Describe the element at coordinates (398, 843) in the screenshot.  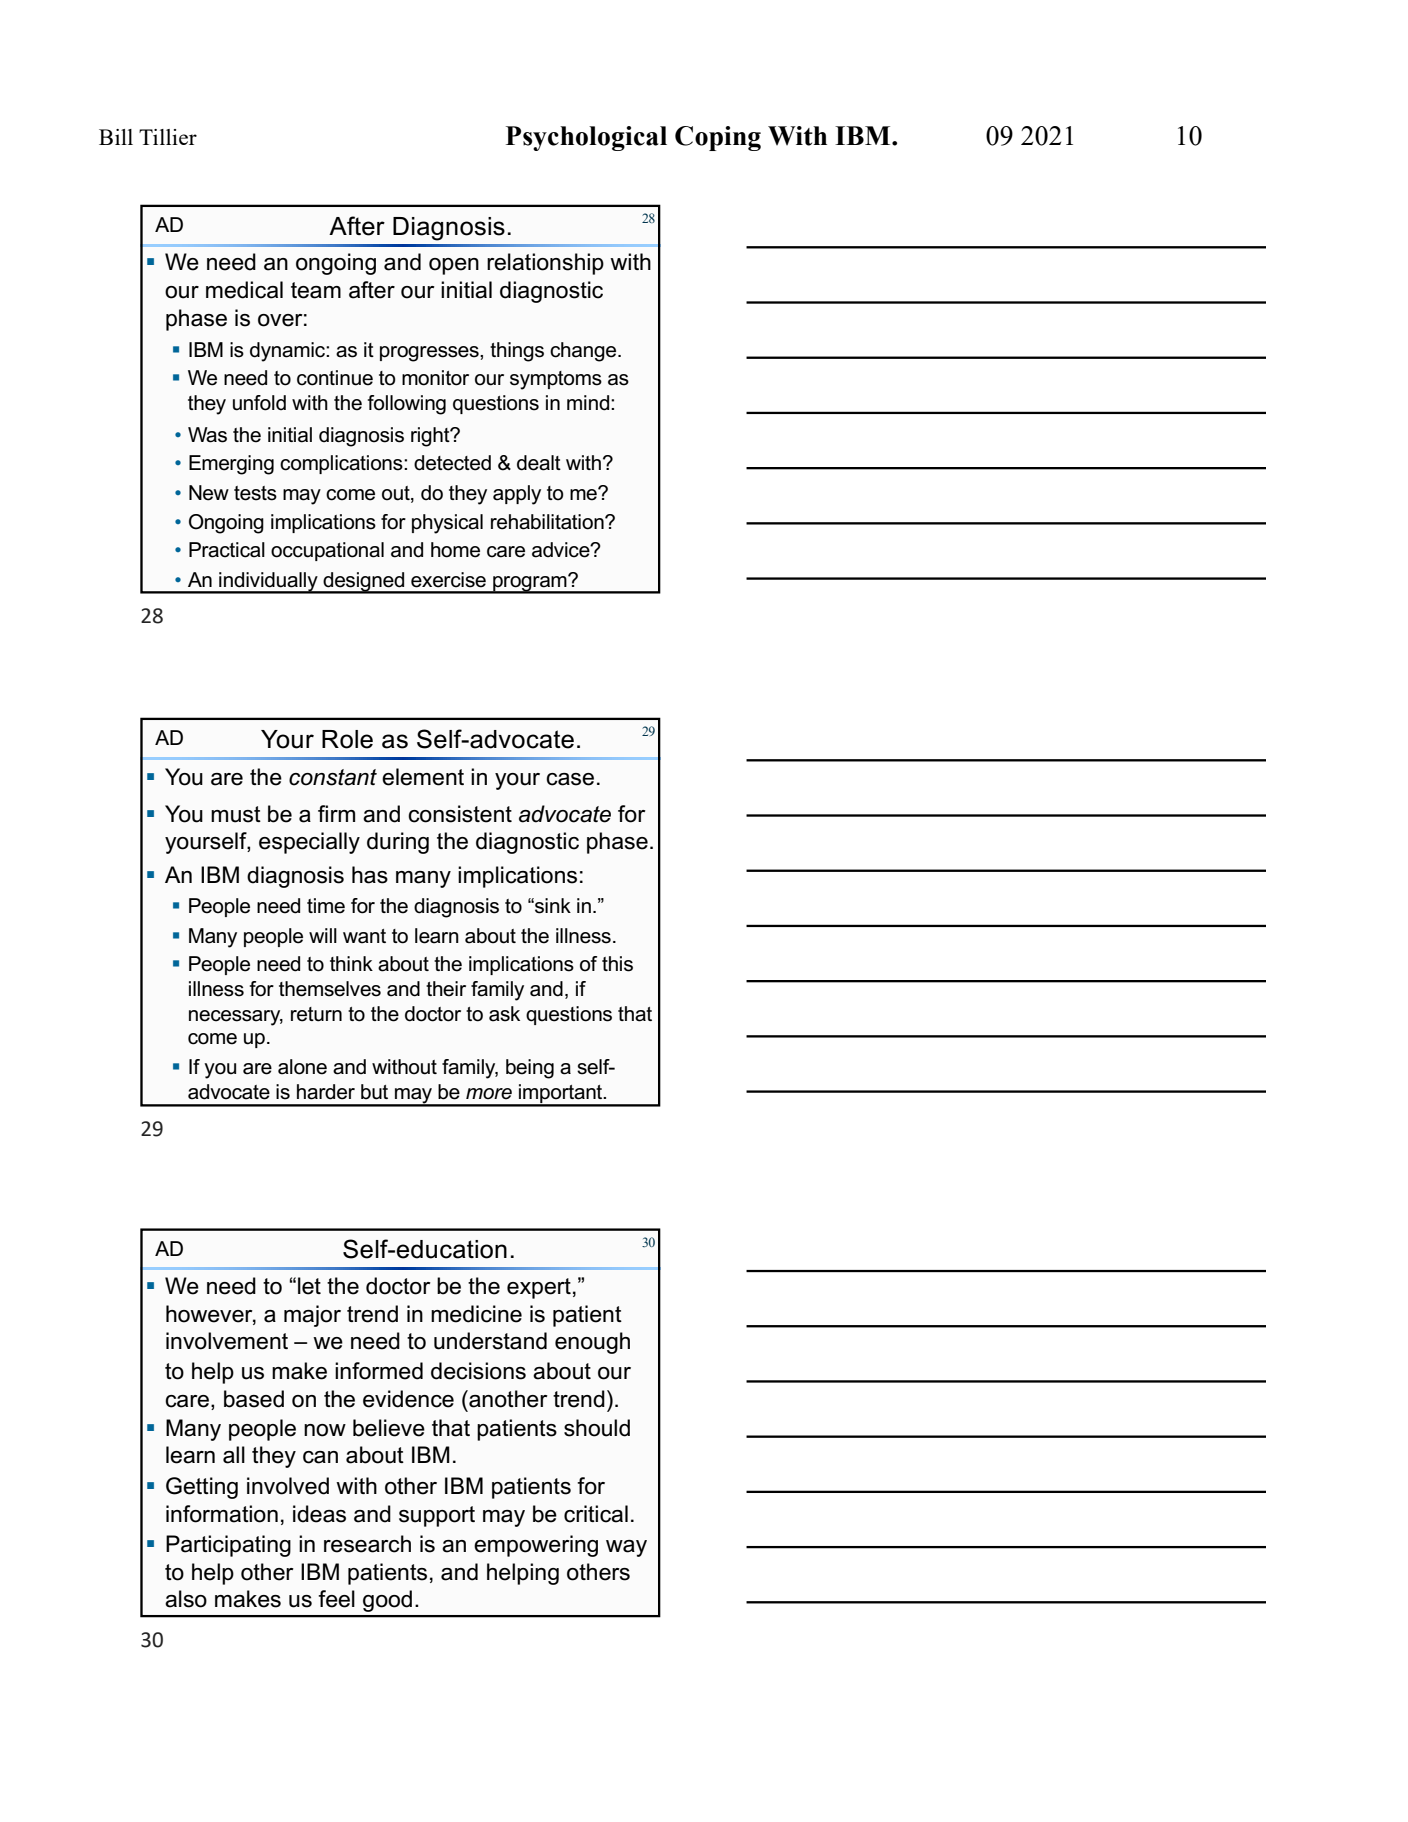
I see `during` at that location.
